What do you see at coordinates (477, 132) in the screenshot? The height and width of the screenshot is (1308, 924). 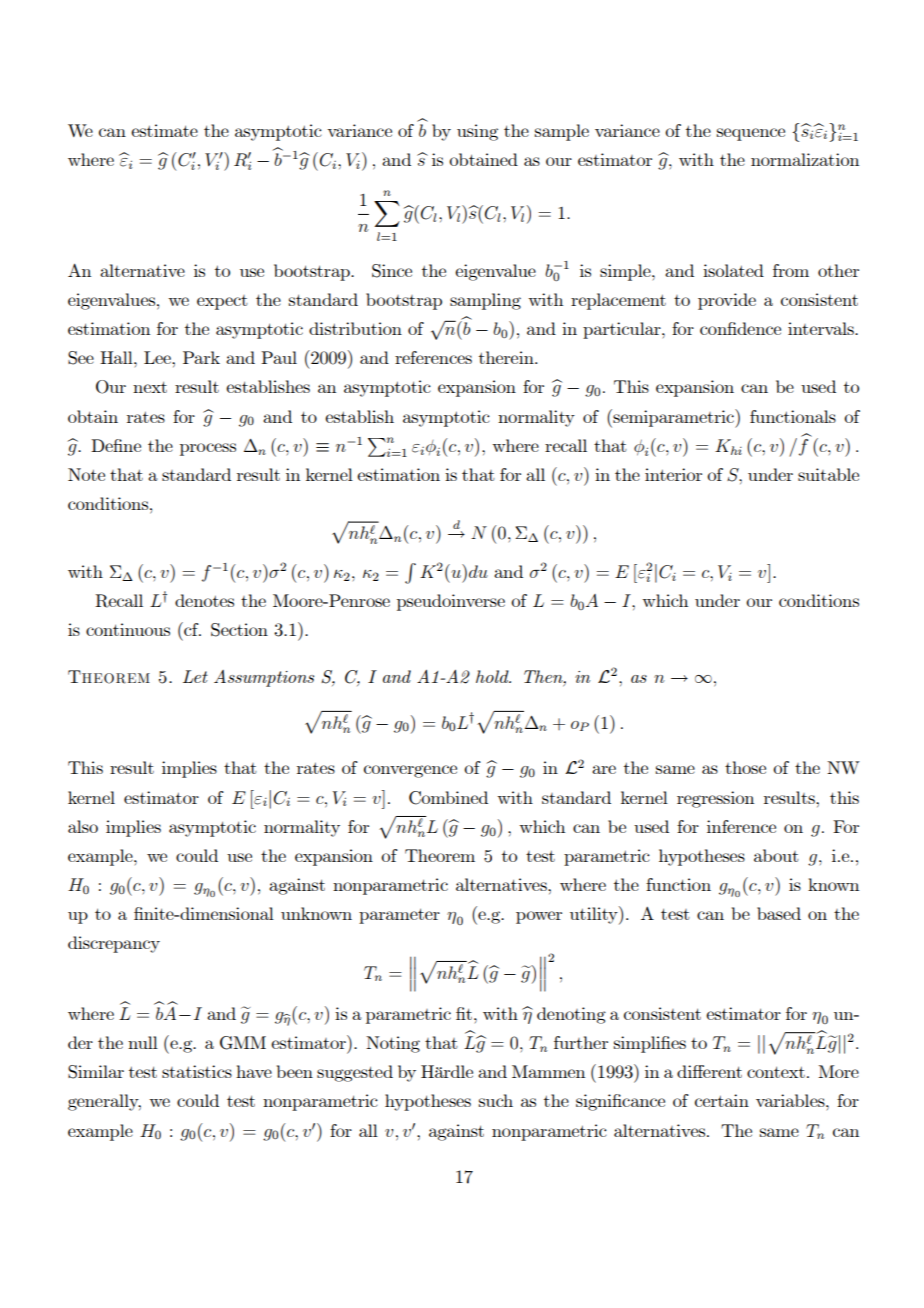 I see `using` at bounding box center [477, 132].
